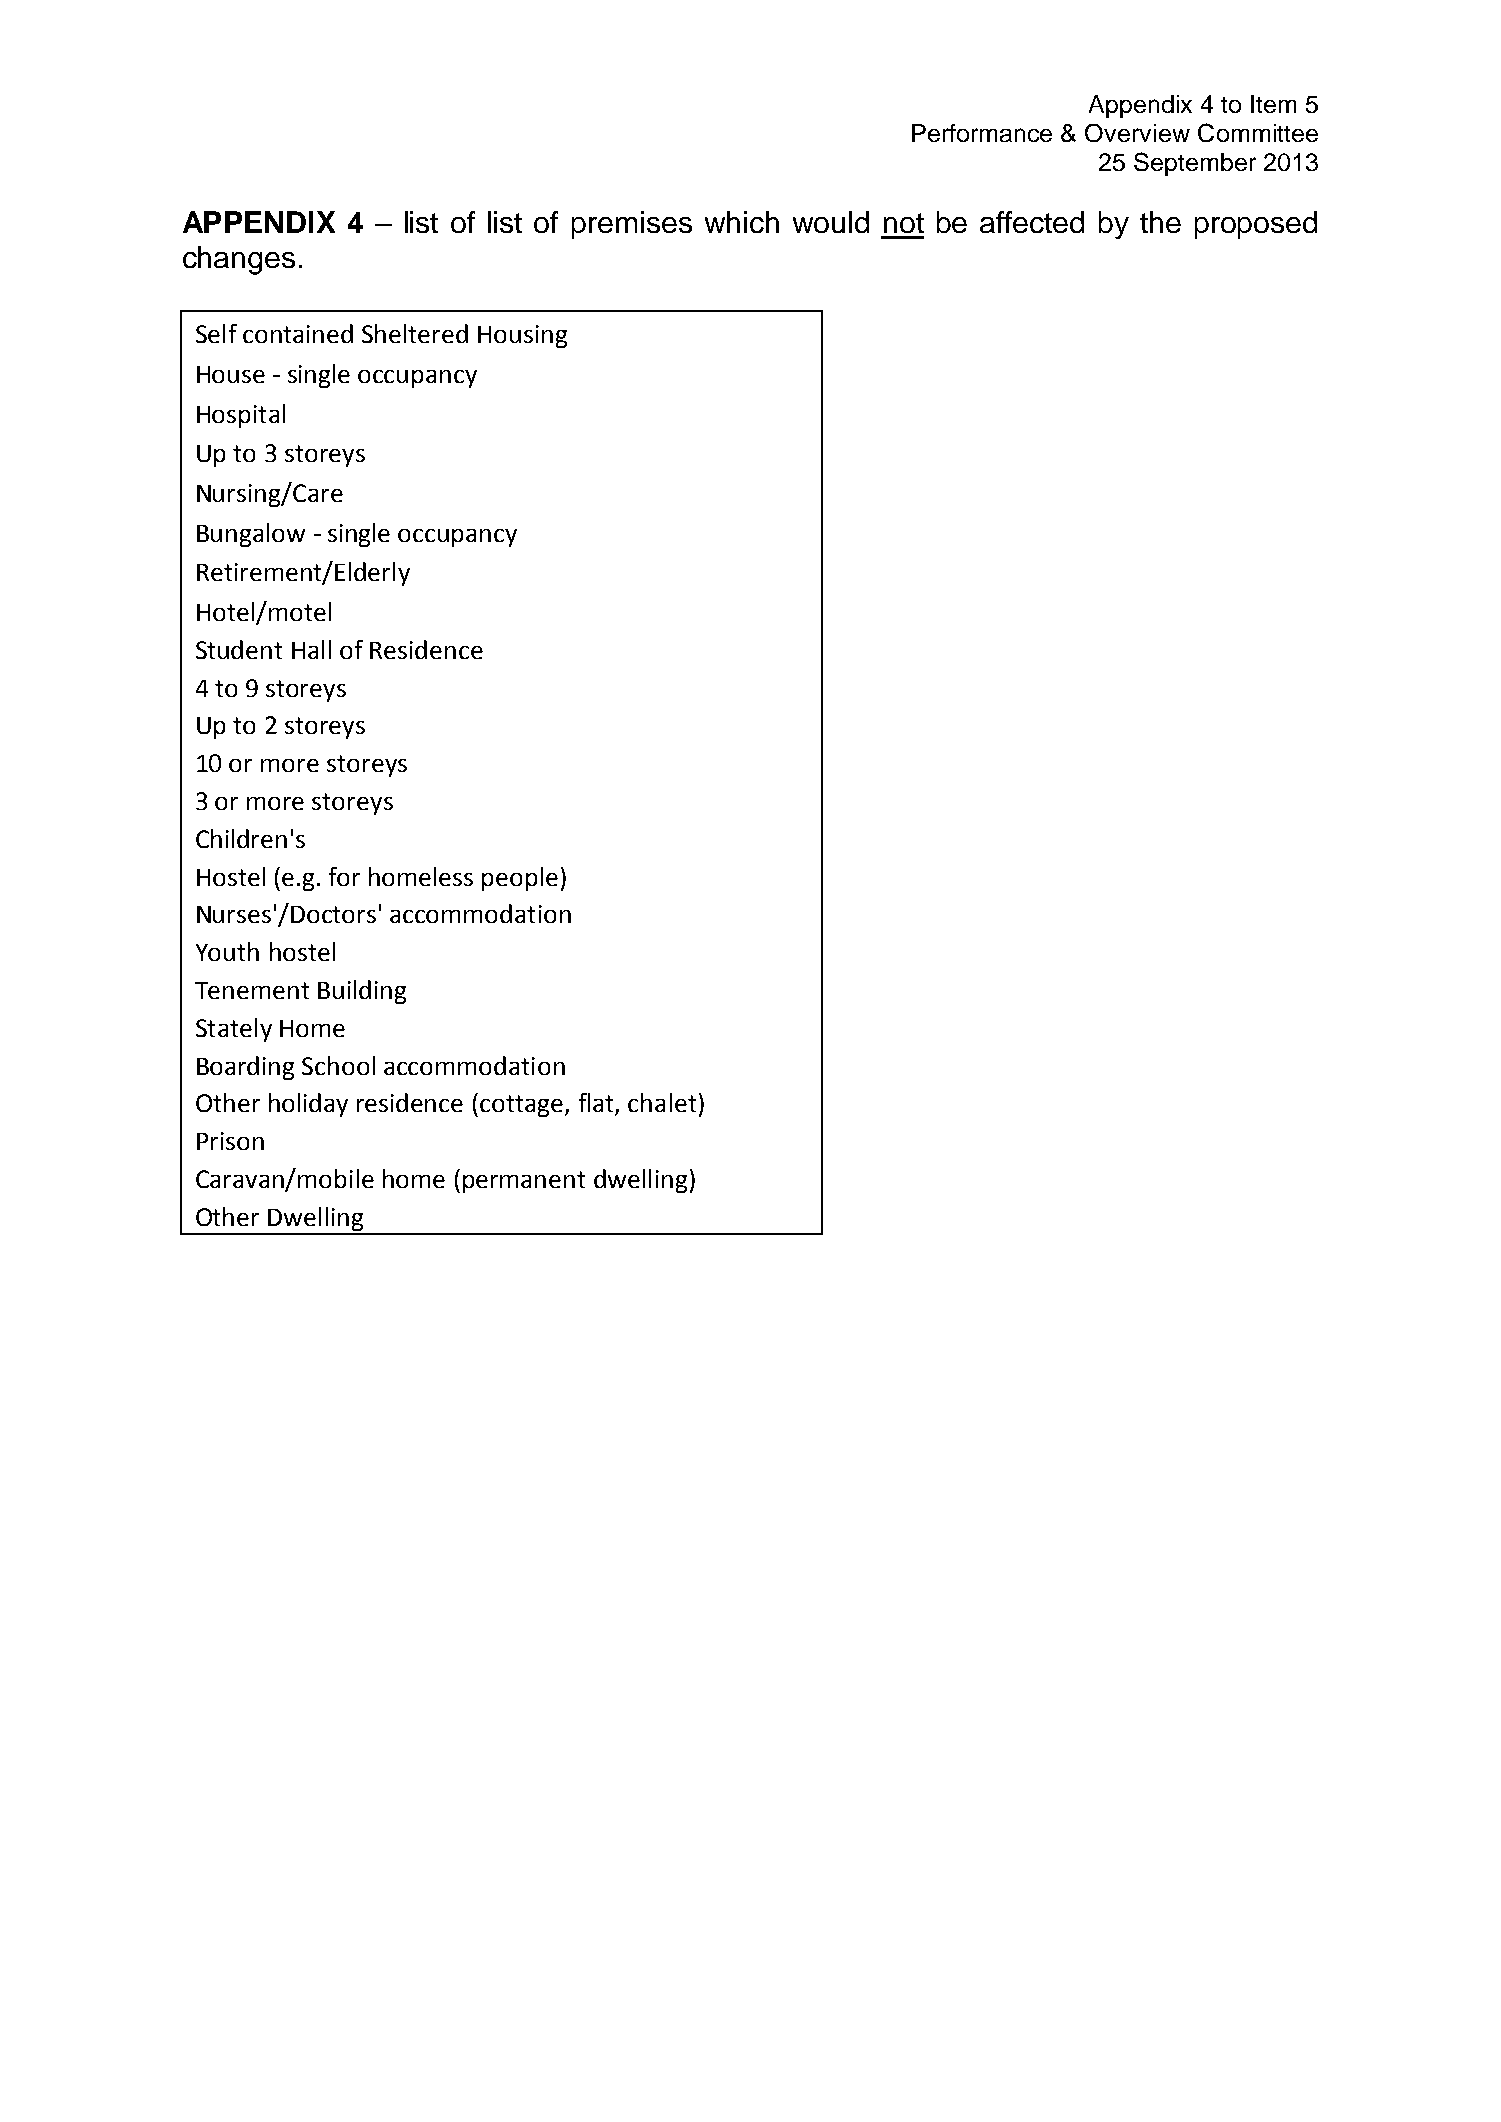 The image size is (1501, 2122). Describe the element at coordinates (311, 649) in the document. I see `Hall` at that location.
